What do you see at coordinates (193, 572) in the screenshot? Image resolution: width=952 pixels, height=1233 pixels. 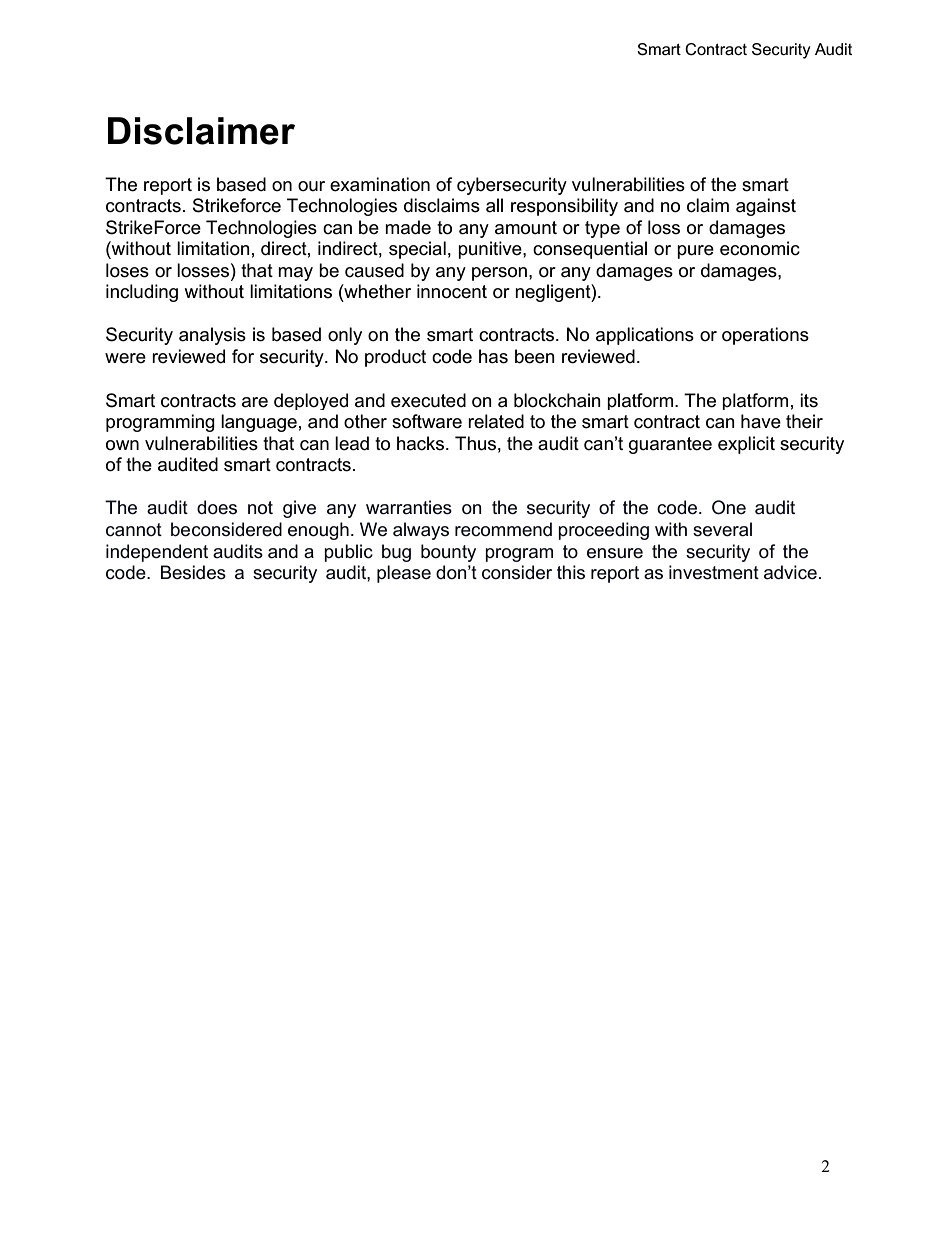 I see `Besides` at bounding box center [193, 572].
